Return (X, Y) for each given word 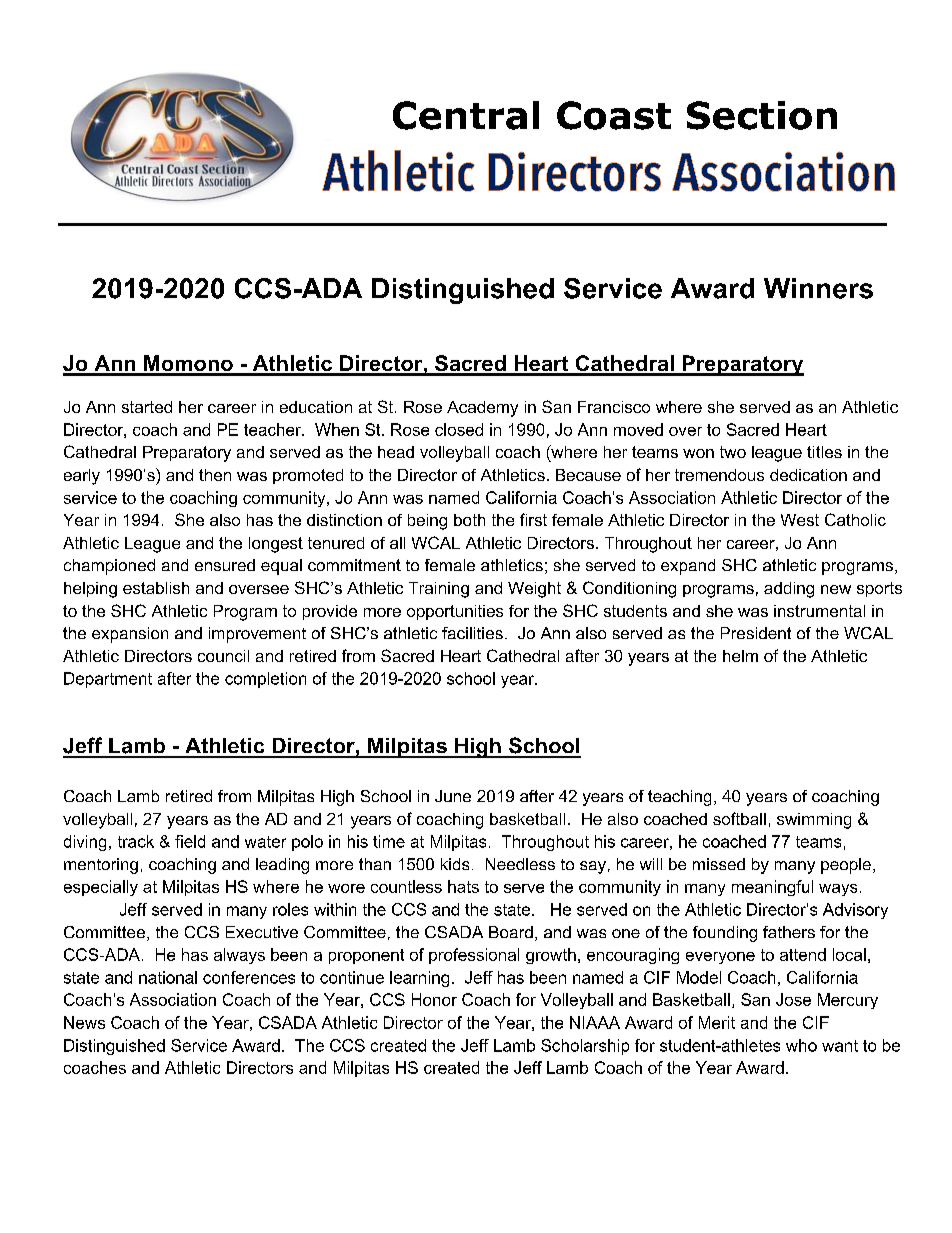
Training (439, 590)
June (453, 796)
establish (156, 588)
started (147, 407)
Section (762, 115)
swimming (814, 821)
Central (466, 115)
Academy (482, 409)
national (168, 977)
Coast (614, 115)
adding (789, 590)
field (190, 841)
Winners (818, 288)
